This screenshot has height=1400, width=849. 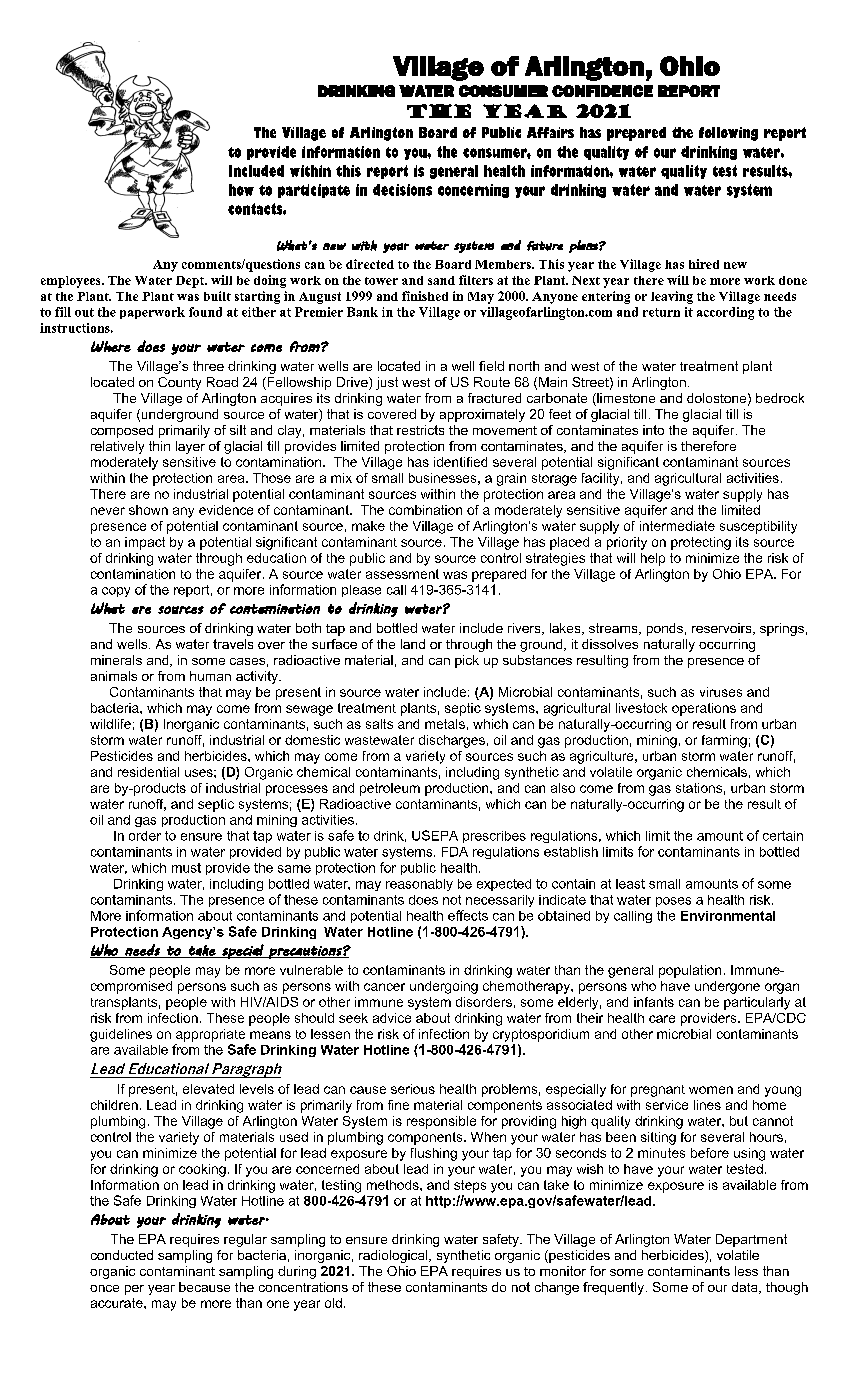 What do you see at coordinates (746, 1288) in the screenshot?
I see `data` at bounding box center [746, 1288].
